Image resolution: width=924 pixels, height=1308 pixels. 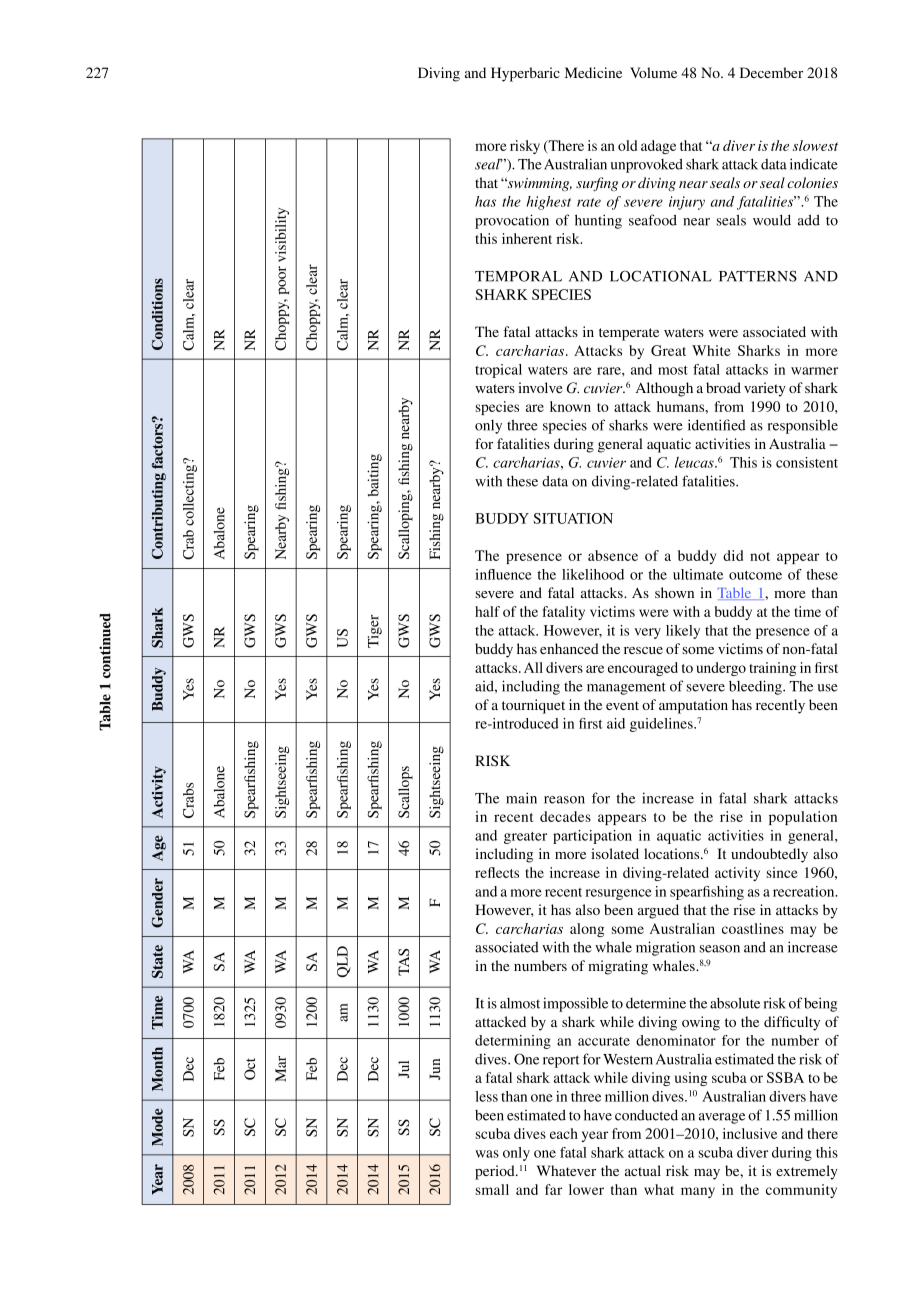 What do you see at coordinates (647, 633) in the page?
I see `very` at bounding box center [647, 633].
